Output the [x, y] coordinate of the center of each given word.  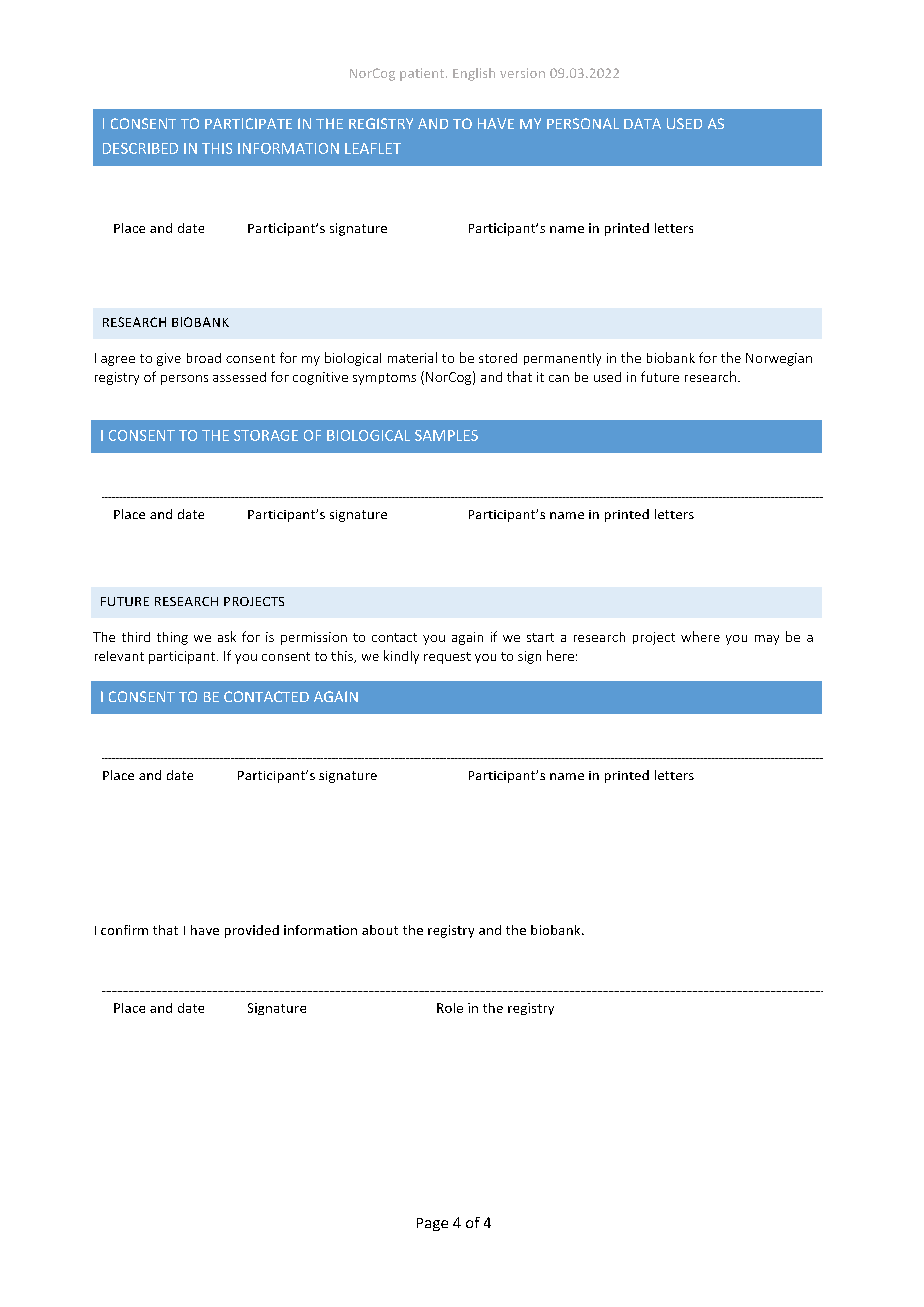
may [767, 640]
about [380, 930]
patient [423, 74]
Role [450, 1008]
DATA [642, 123]
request [447, 658]
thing [172, 638]
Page [432, 1224]
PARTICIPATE [248, 123]
